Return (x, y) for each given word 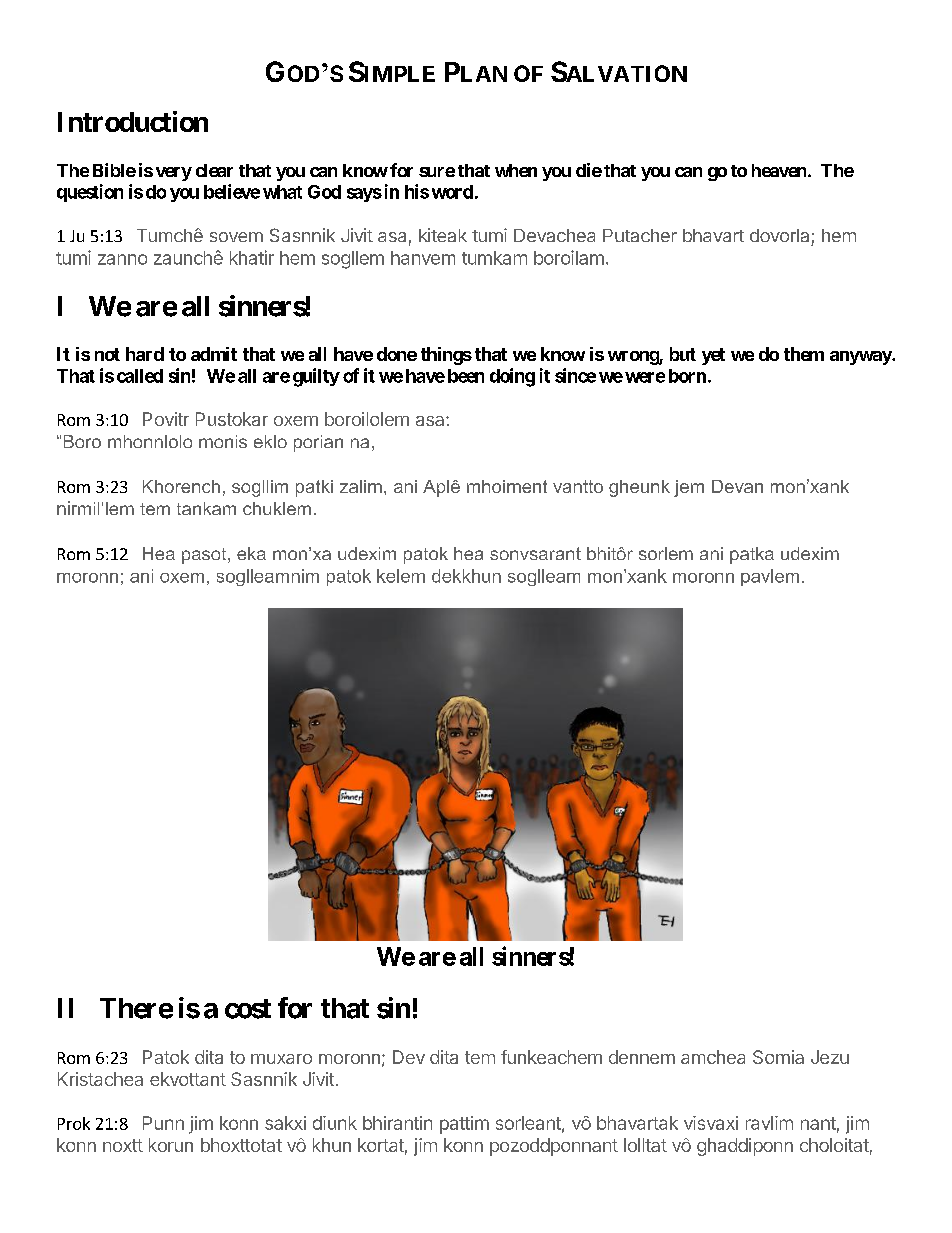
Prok (74, 1123)
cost (248, 1009)
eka (251, 553)
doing (512, 377)
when (516, 170)
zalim (361, 486)
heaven (780, 170)
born (687, 376)
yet (713, 356)
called (140, 376)
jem (689, 488)
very (174, 174)
